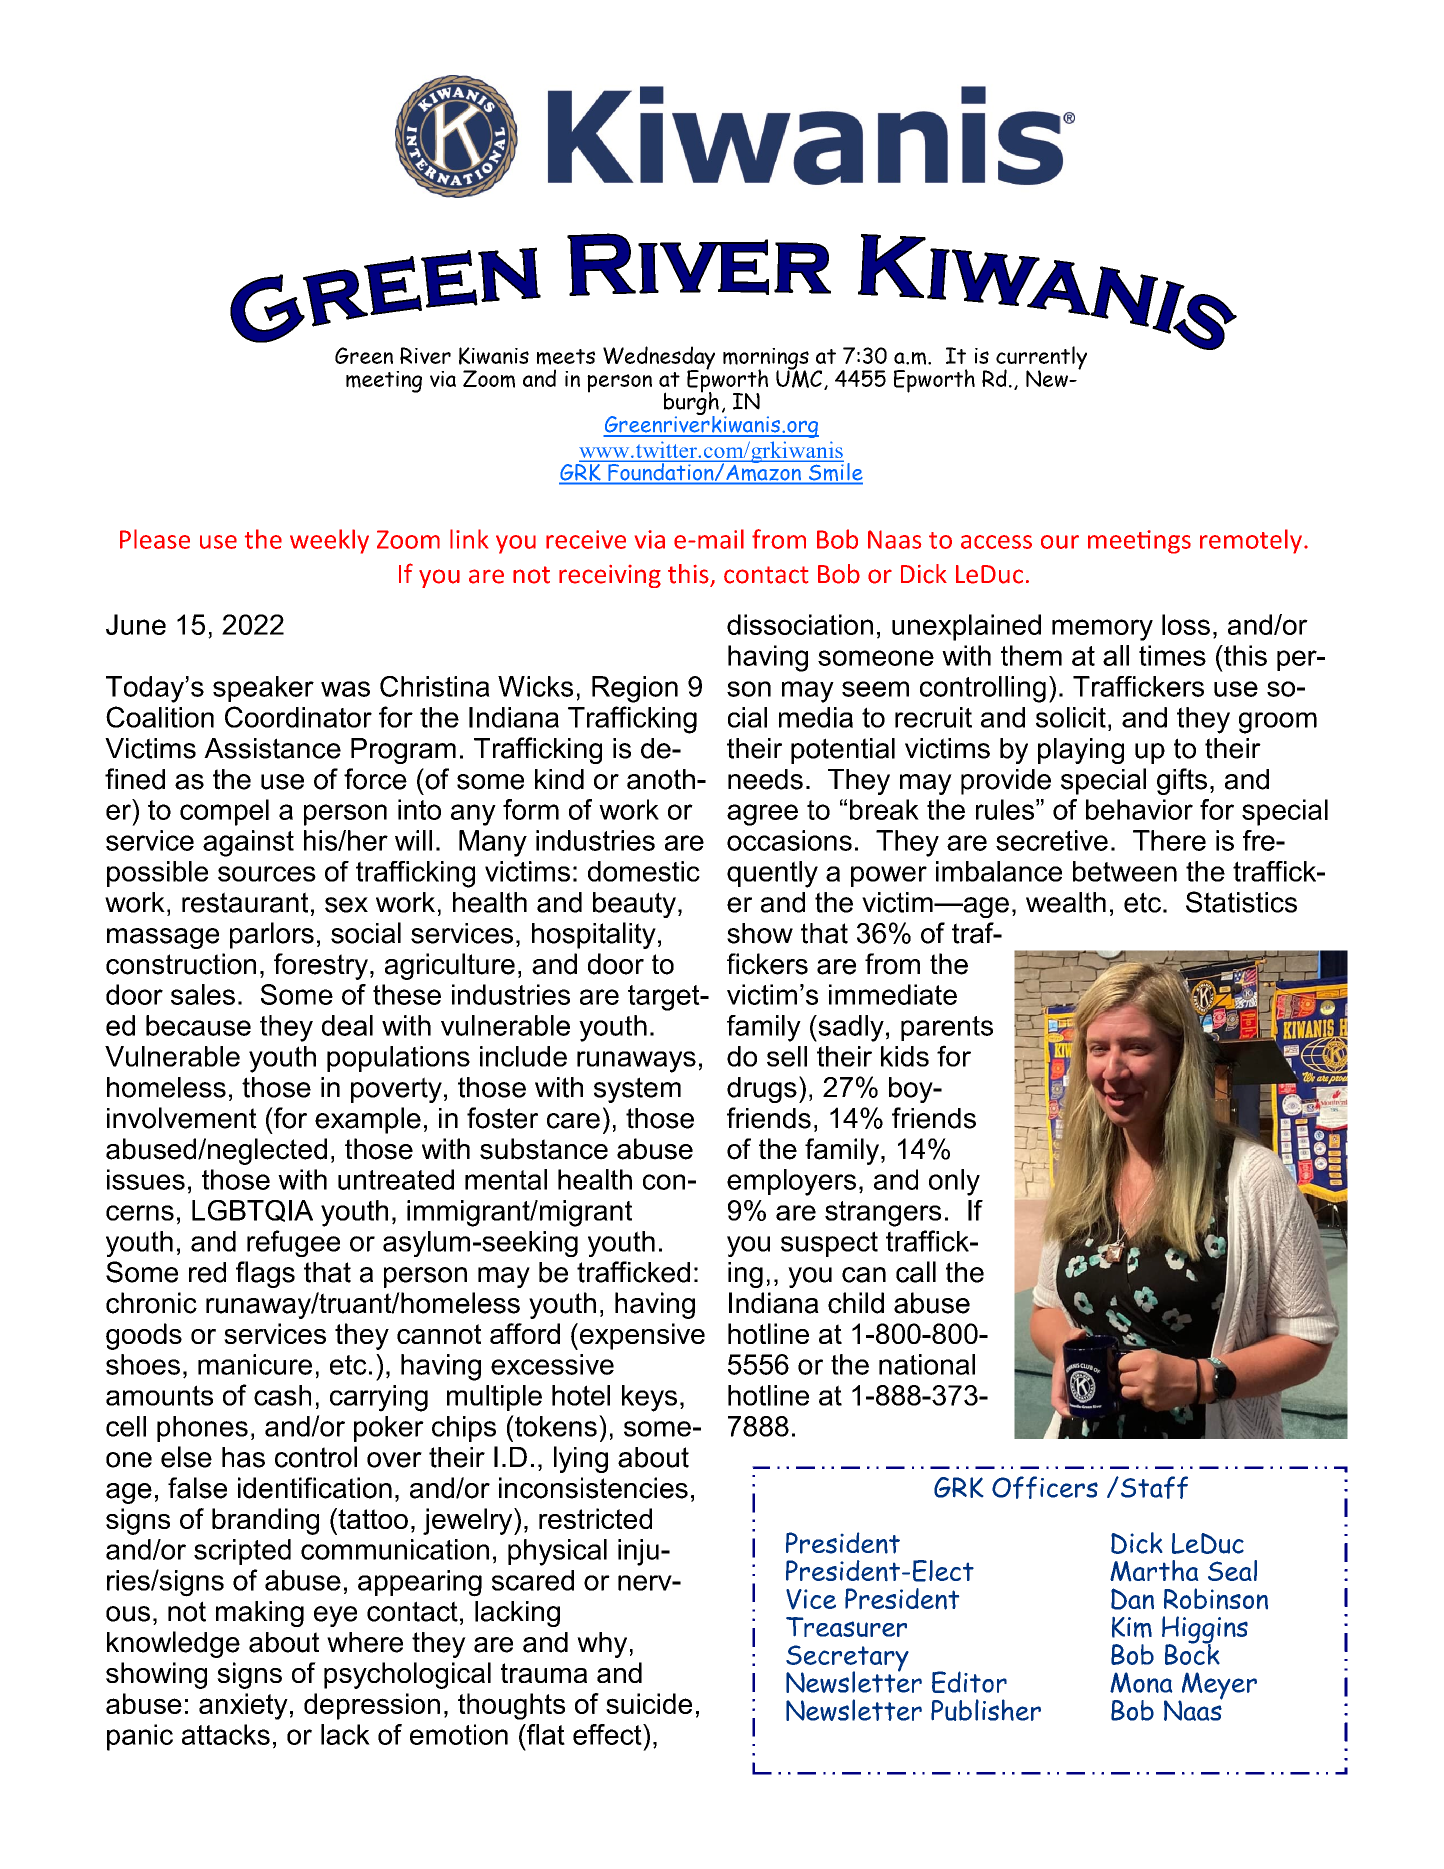 The height and width of the image is (1869, 1444). Describe the element at coordinates (829, 1244) in the image. I see `suspect` at that location.
